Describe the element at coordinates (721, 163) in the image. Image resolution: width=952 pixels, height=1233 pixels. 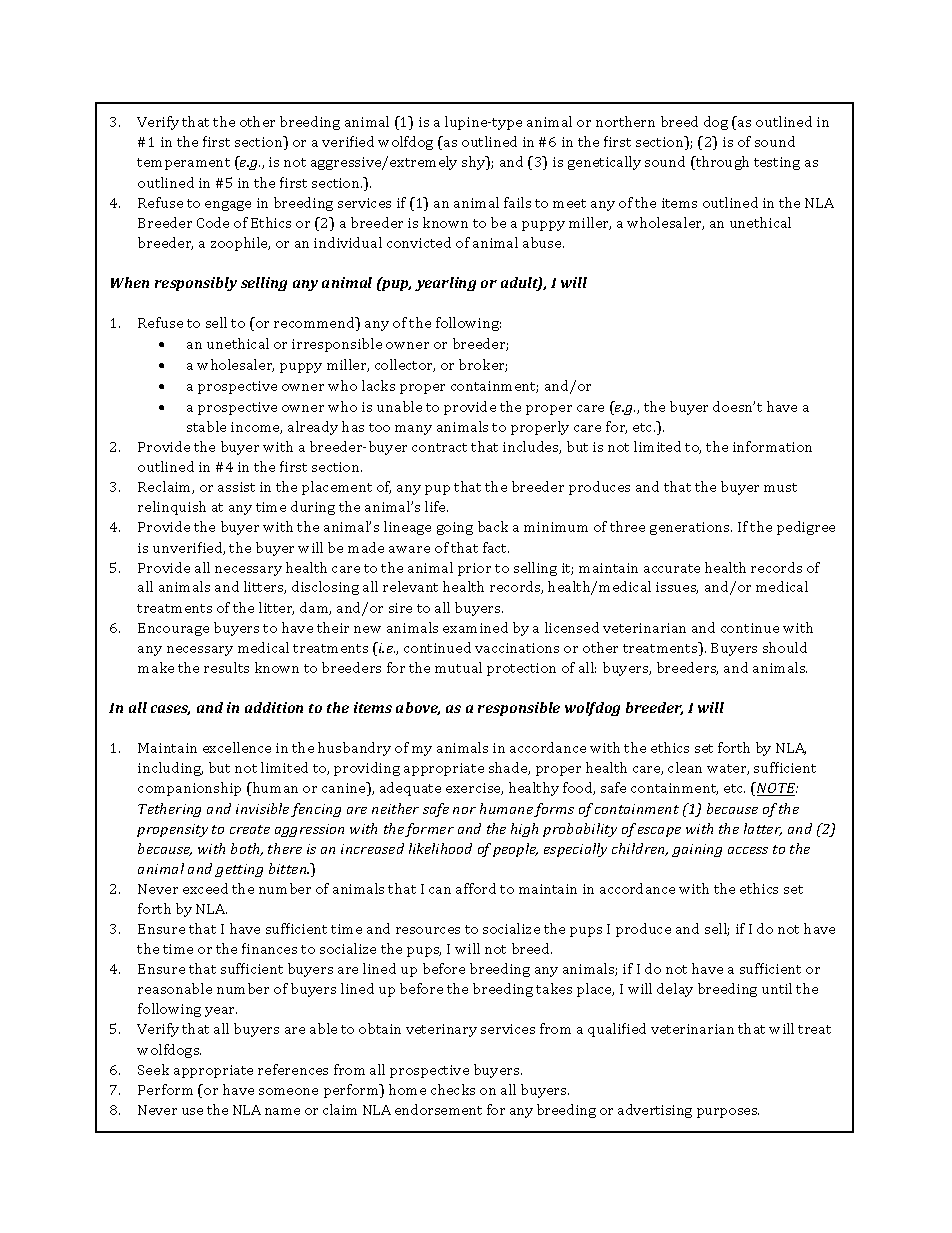
I see `through` at that location.
